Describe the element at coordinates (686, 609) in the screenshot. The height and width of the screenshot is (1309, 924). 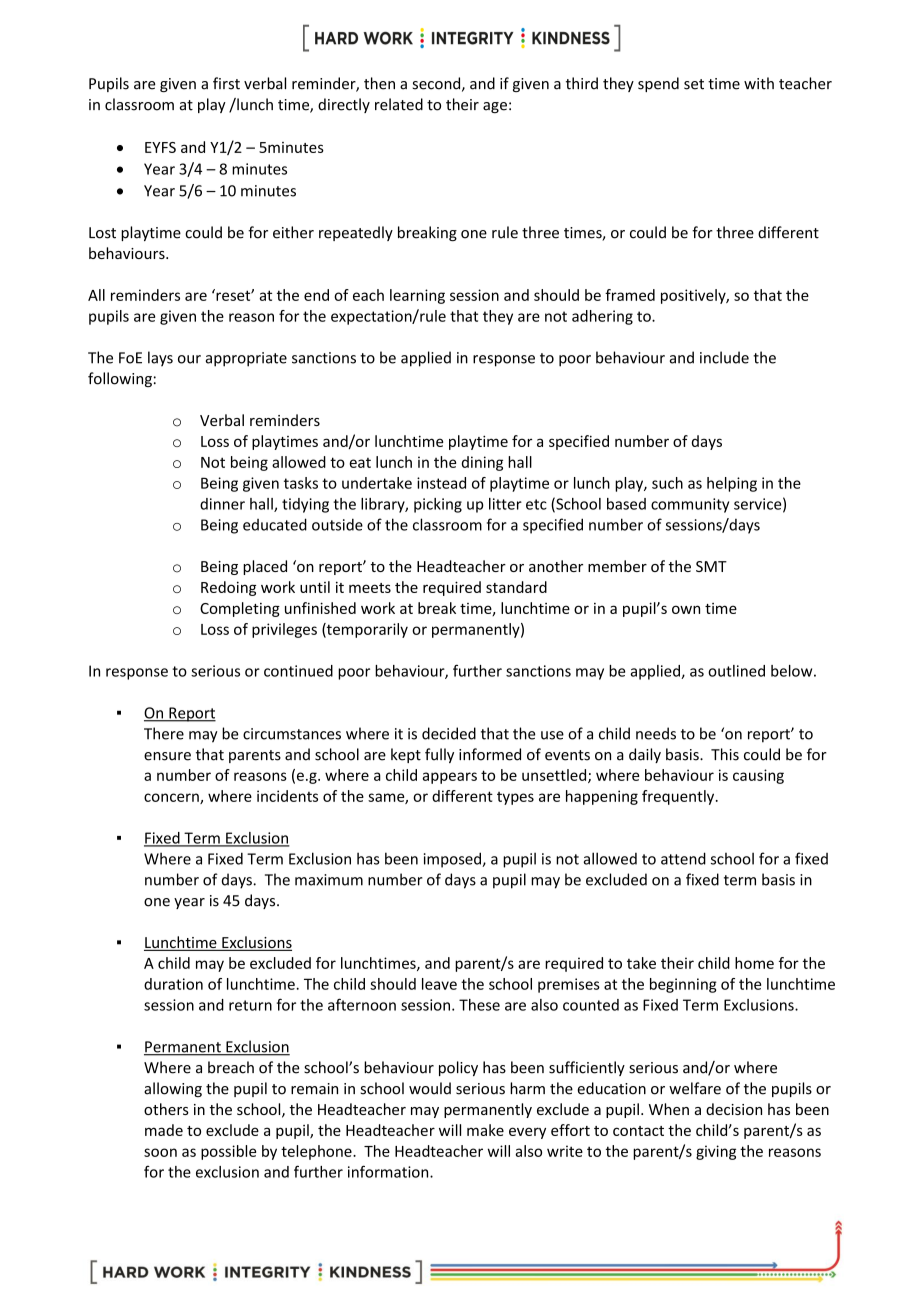
I see `own` at that location.
